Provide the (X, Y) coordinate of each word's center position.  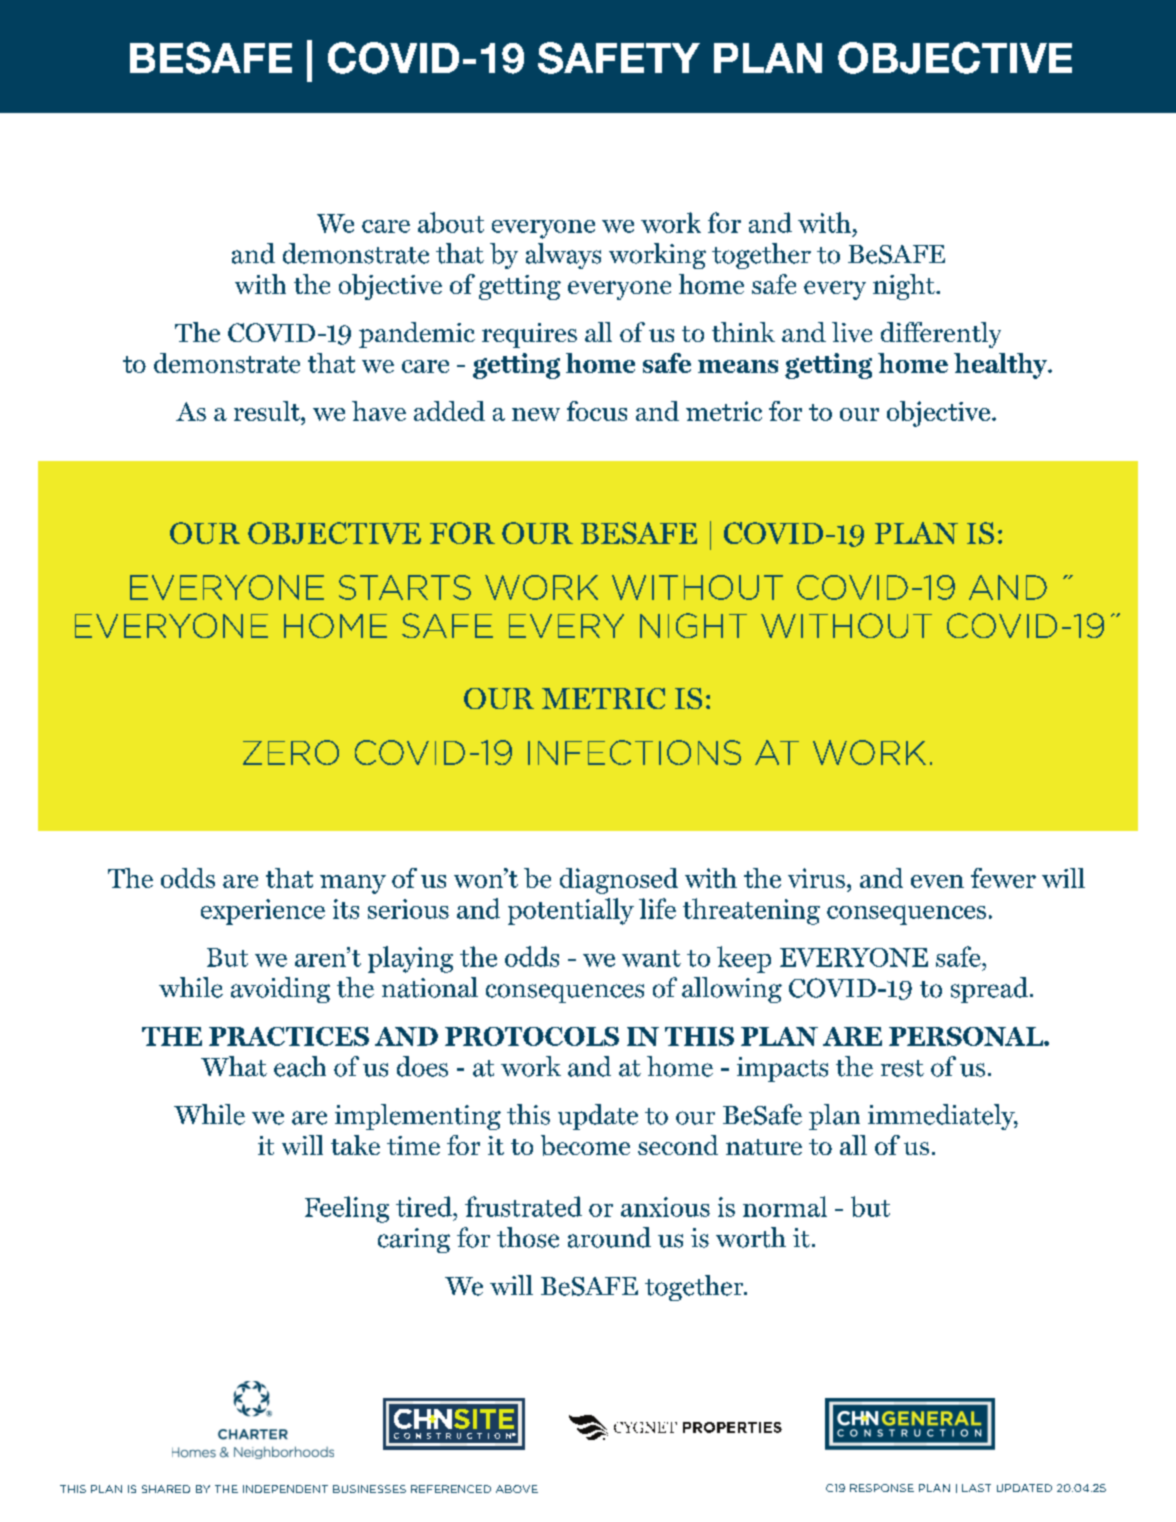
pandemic (417, 335)
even (937, 881)
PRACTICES (289, 1036)
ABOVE (517, 1489)
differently (941, 335)
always (563, 256)
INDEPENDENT (285, 1489)
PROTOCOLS (532, 1036)
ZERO (291, 752)
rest (902, 1068)
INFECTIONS (634, 752)
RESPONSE (882, 1488)
